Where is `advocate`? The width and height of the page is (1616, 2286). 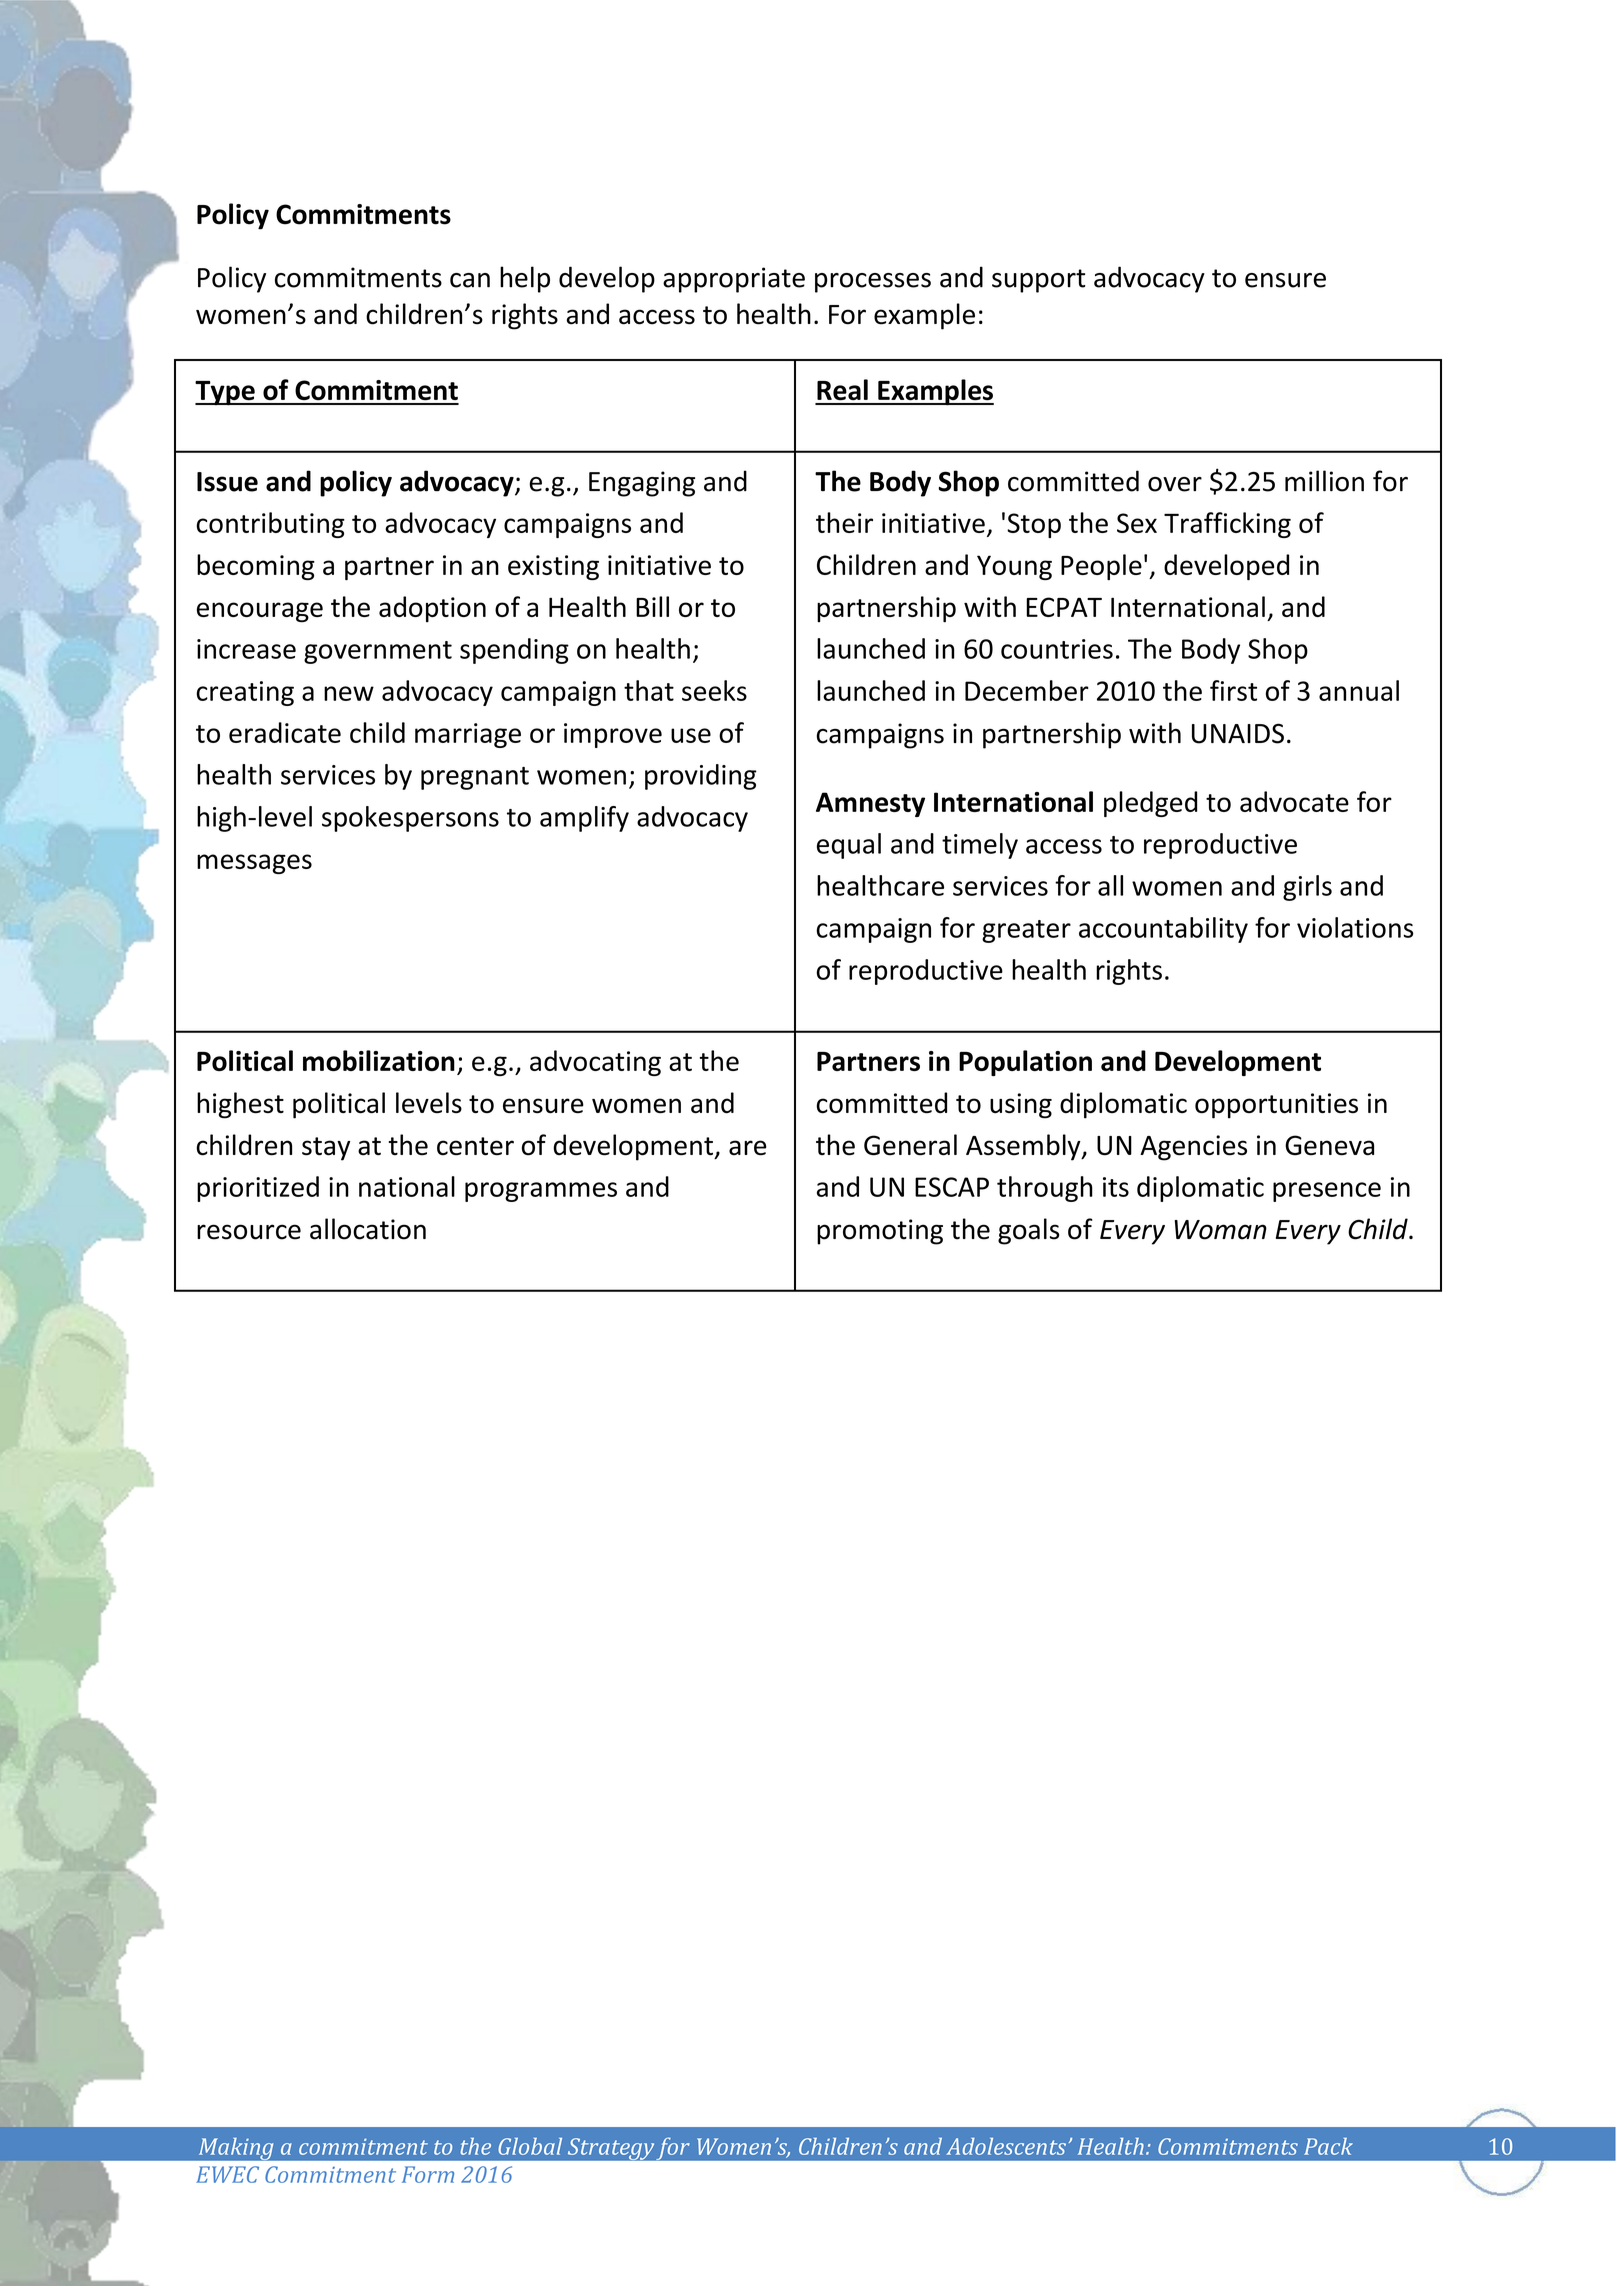
advocate is located at coordinates (1294, 801).
